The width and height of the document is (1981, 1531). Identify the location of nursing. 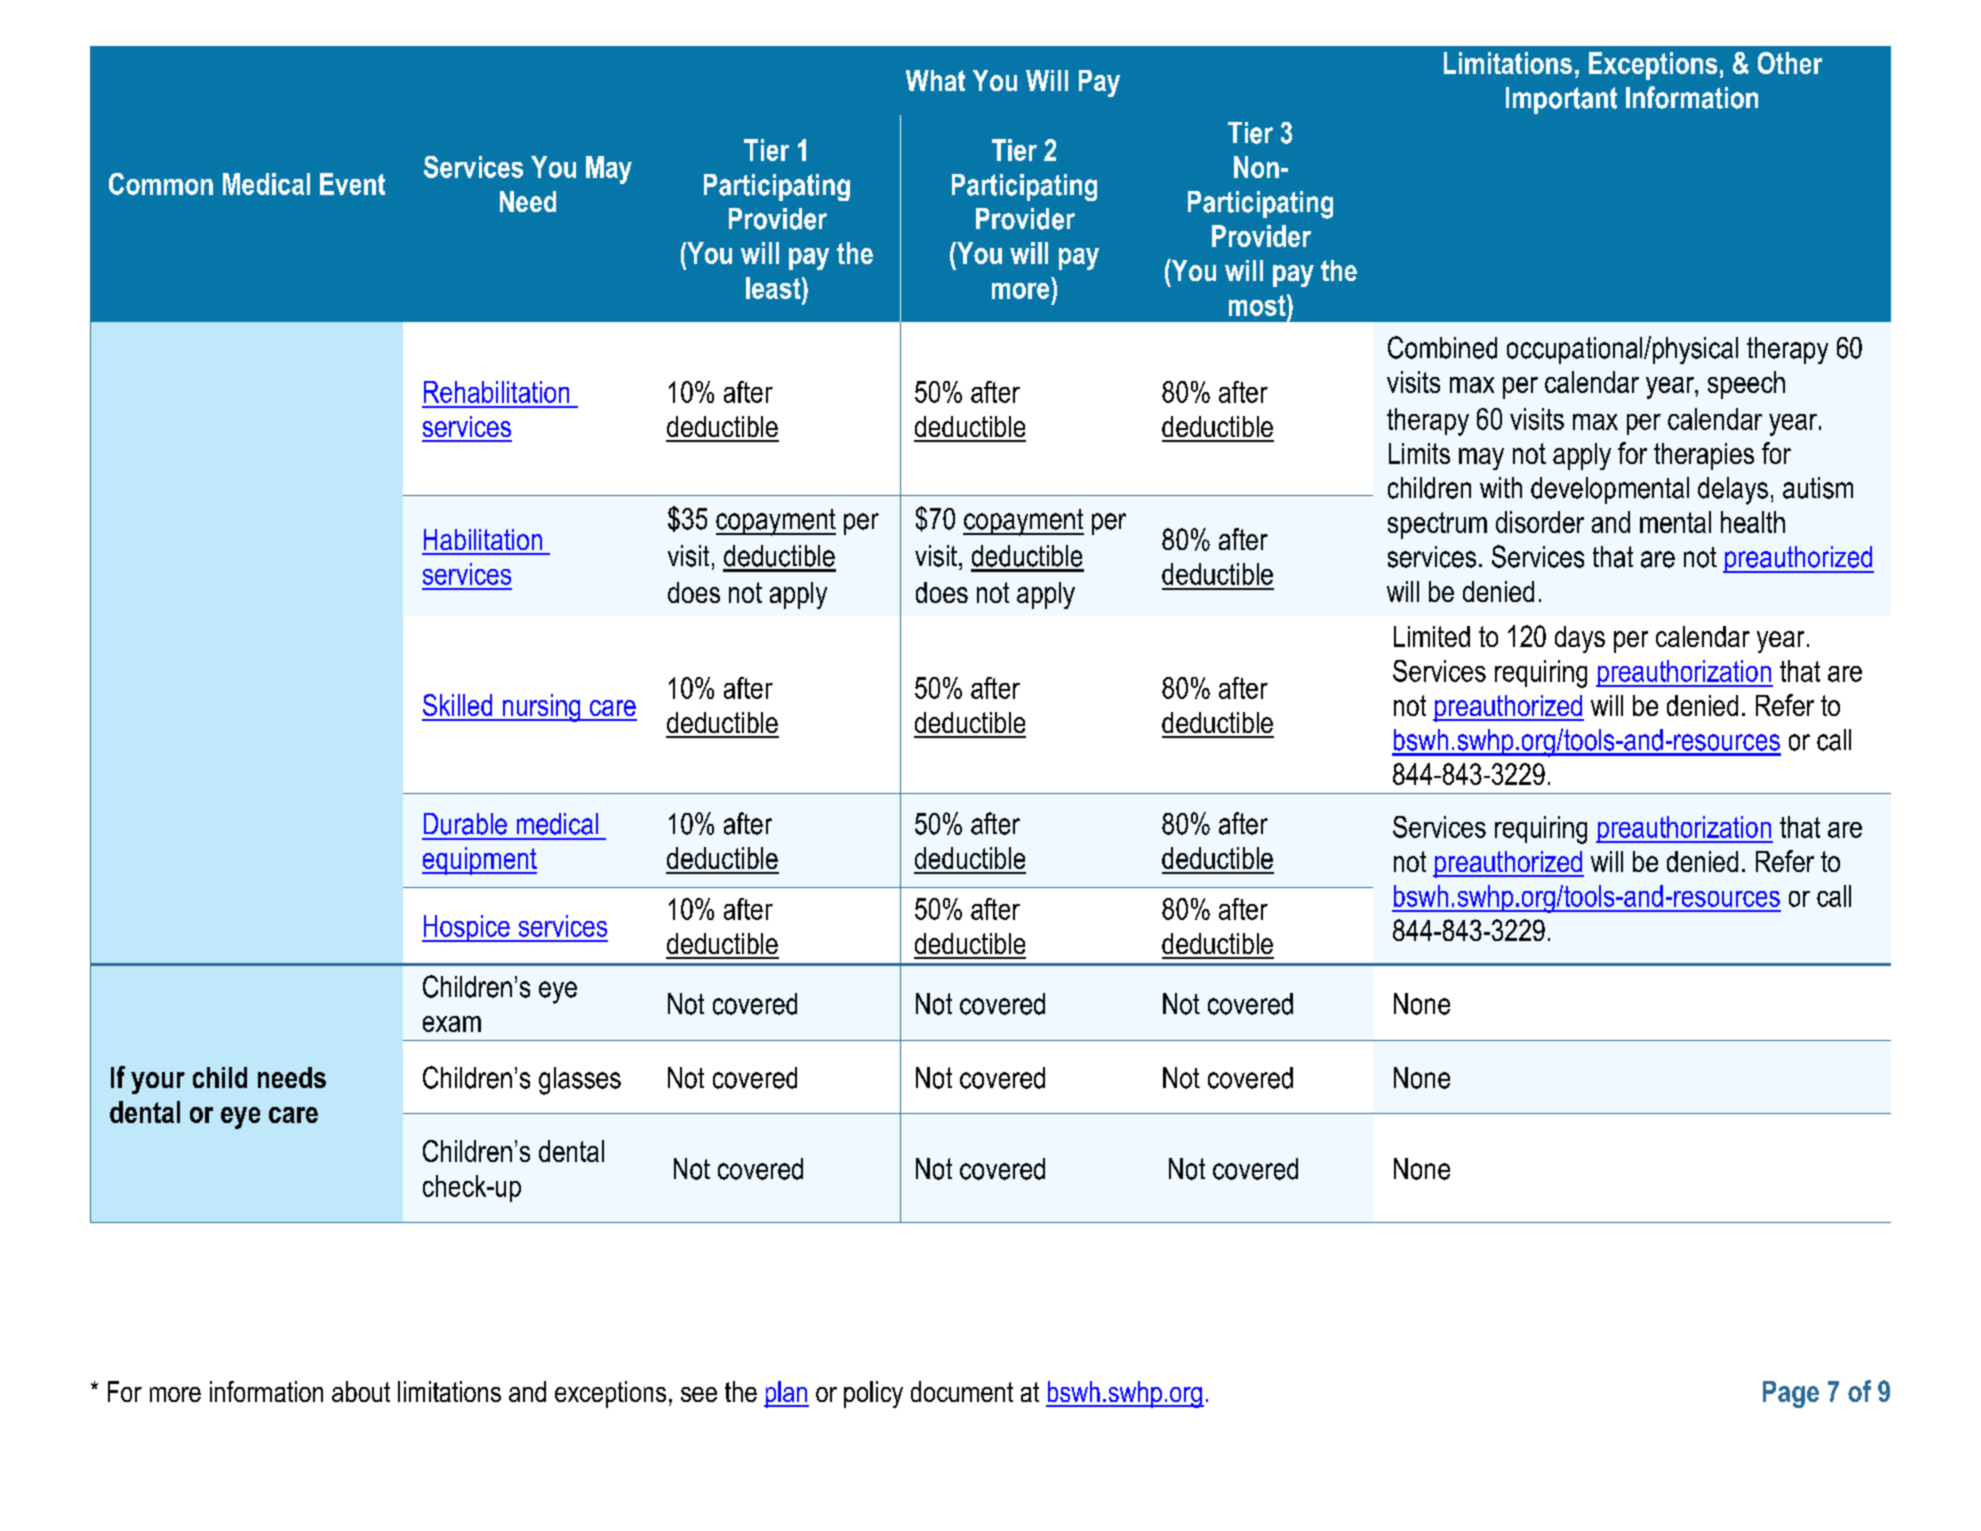
(541, 708).
